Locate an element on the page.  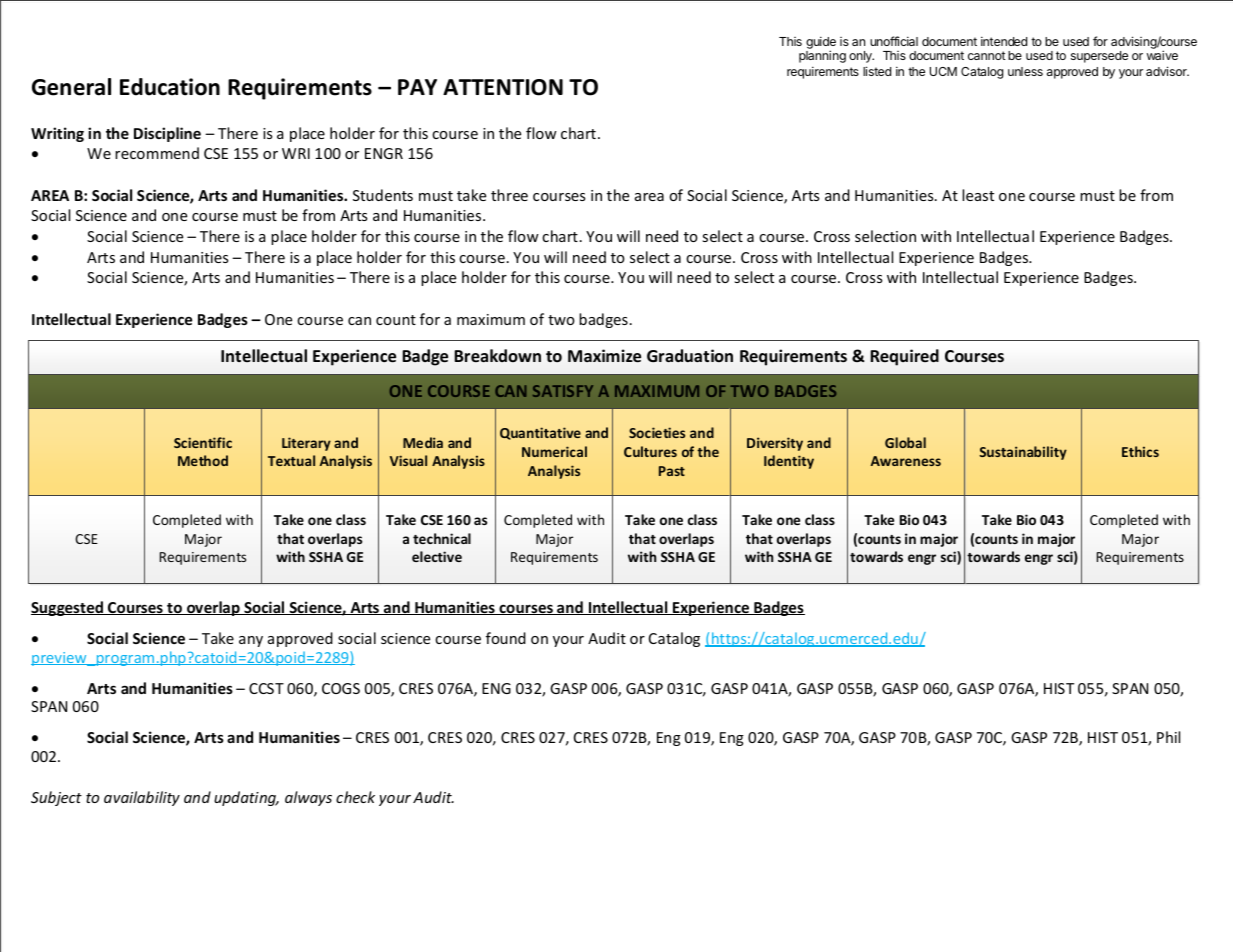
availability is located at coordinates (142, 798).
